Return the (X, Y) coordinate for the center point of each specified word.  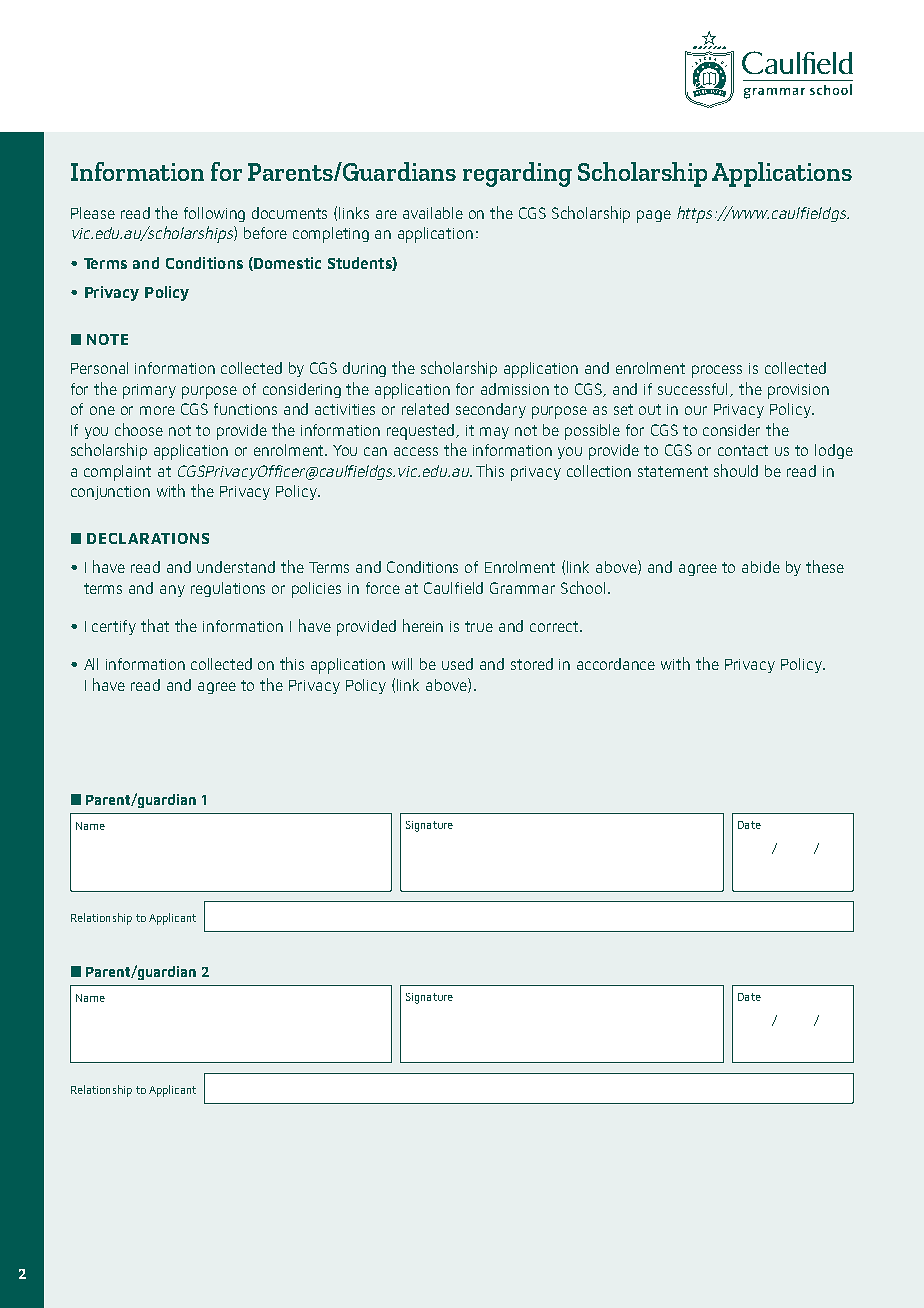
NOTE (107, 339)
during (364, 369)
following (214, 214)
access (416, 451)
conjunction (110, 493)
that (155, 625)
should (736, 470)
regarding (517, 174)
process (717, 371)
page (654, 216)
